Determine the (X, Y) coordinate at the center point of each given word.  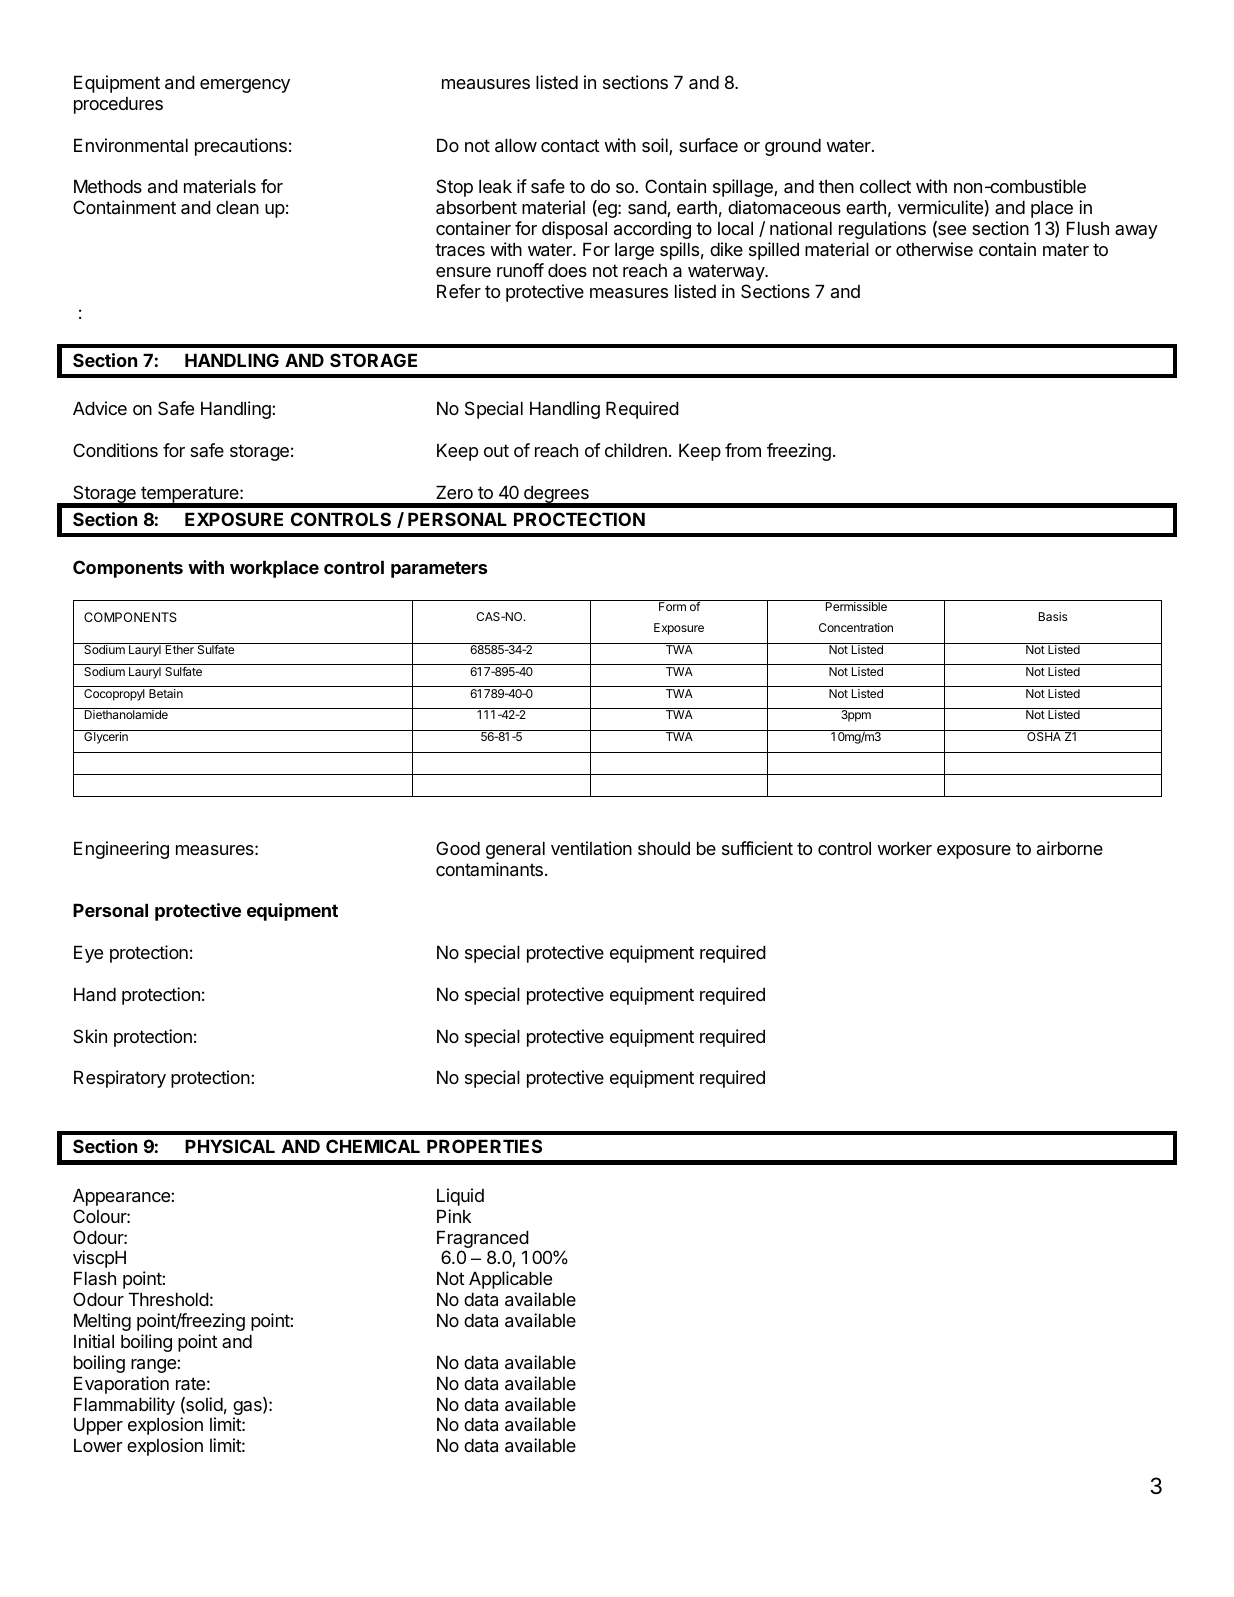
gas (248, 1409)
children (636, 450)
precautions (241, 147)
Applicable (510, 1280)
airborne (1070, 848)
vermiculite (941, 207)
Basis (1053, 616)
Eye (88, 954)
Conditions (115, 450)
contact (570, 145)
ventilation (591, 848)
